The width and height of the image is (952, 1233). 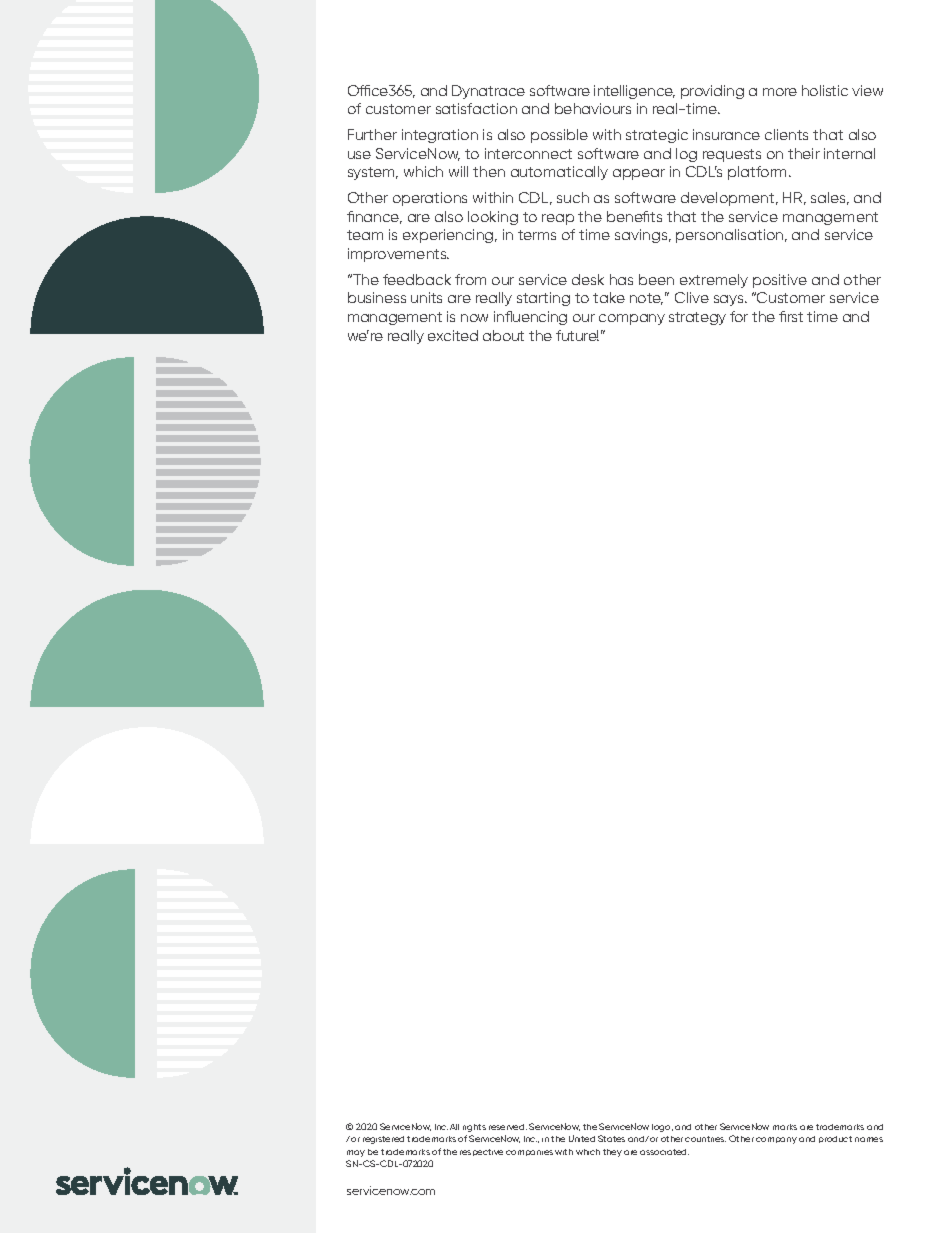 I want to click on integration, so click(x=440, y=136).
